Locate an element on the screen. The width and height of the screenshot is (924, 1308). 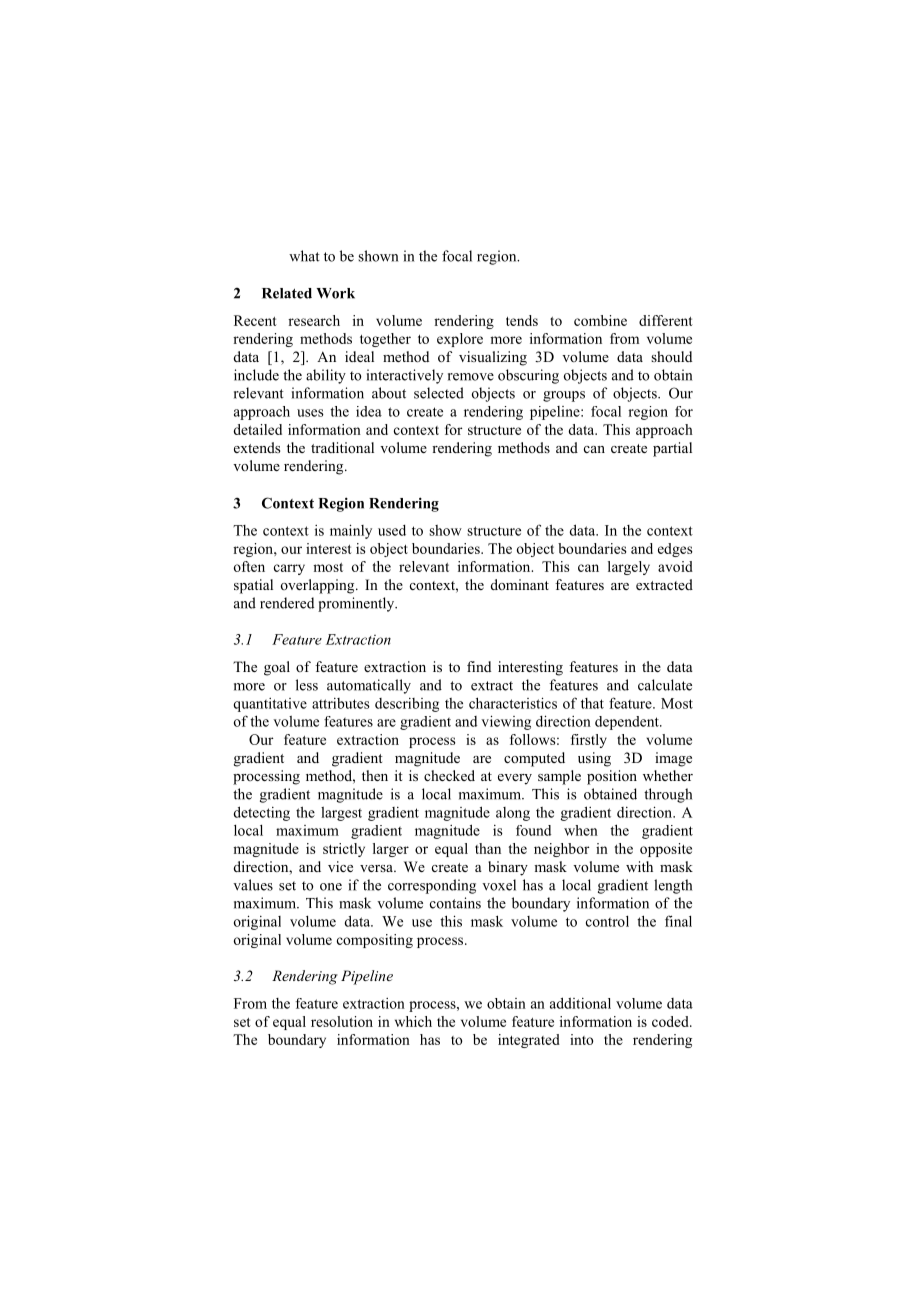
explore is located at coordinates (460, 340).
